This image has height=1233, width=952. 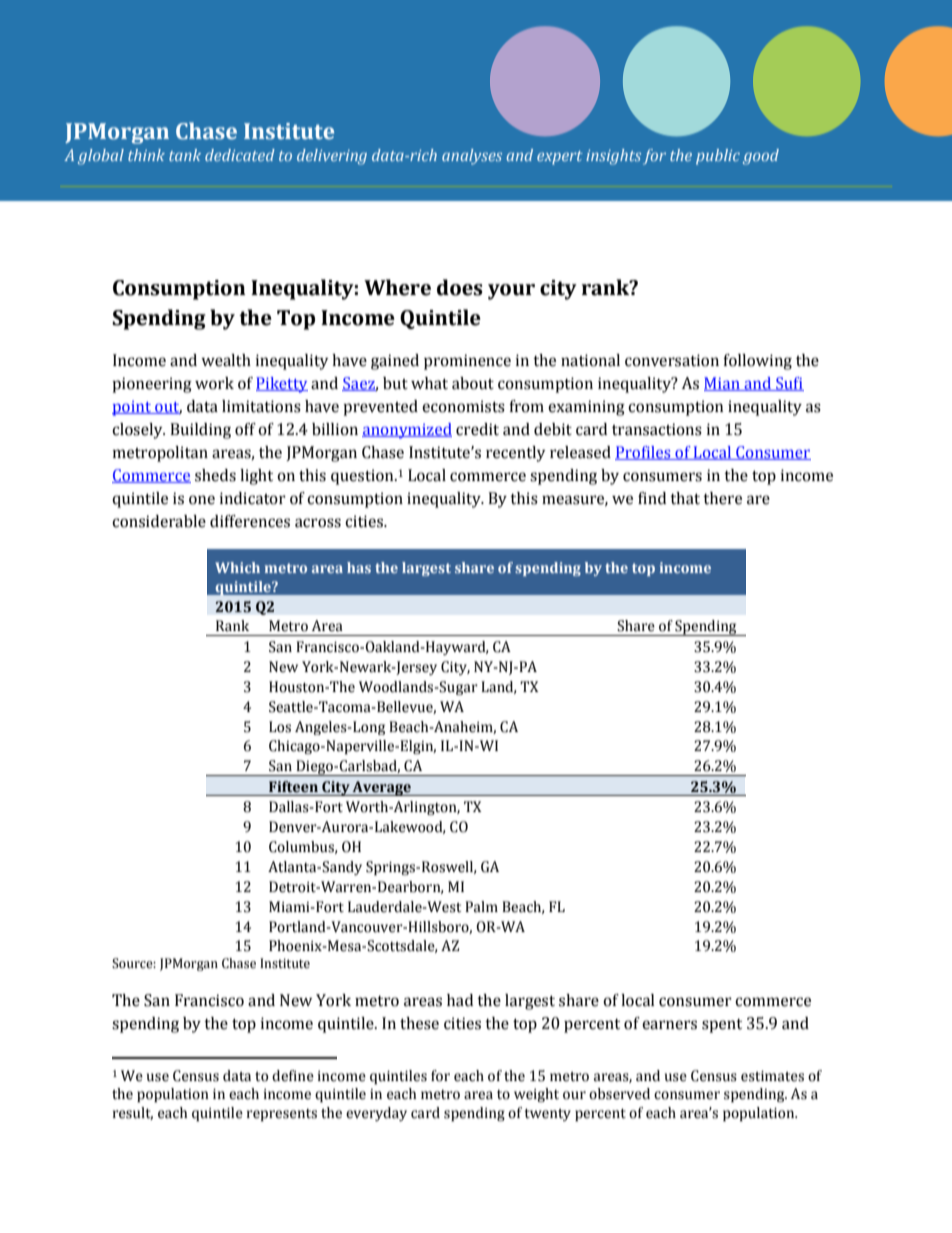 What do you see at coordinates (185, 155) in the image?
I see `tank` at bounding box center [185, 155].
